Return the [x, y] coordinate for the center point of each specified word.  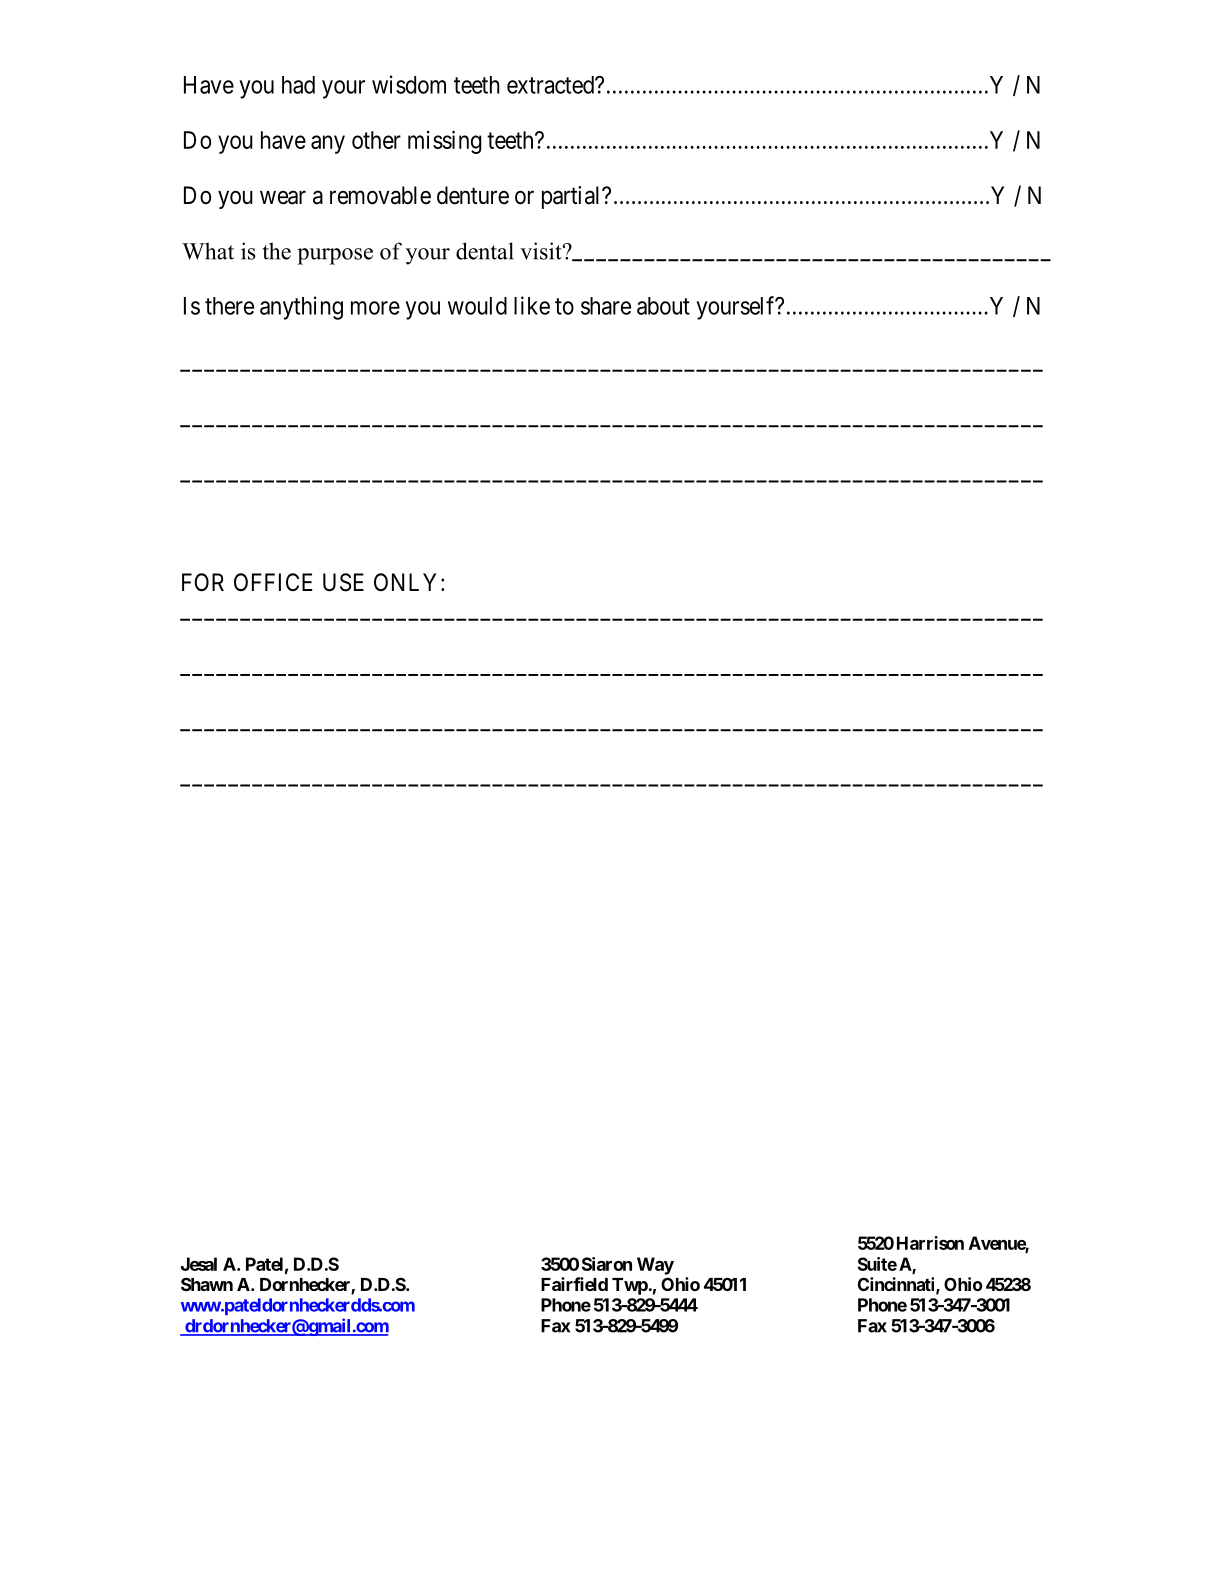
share [606, 306]
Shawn [207, 1284]
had [298, 85]
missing [444, 142]
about [663, 306]
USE [343, 582]
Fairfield [574, 1284]
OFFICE [273, 582]
